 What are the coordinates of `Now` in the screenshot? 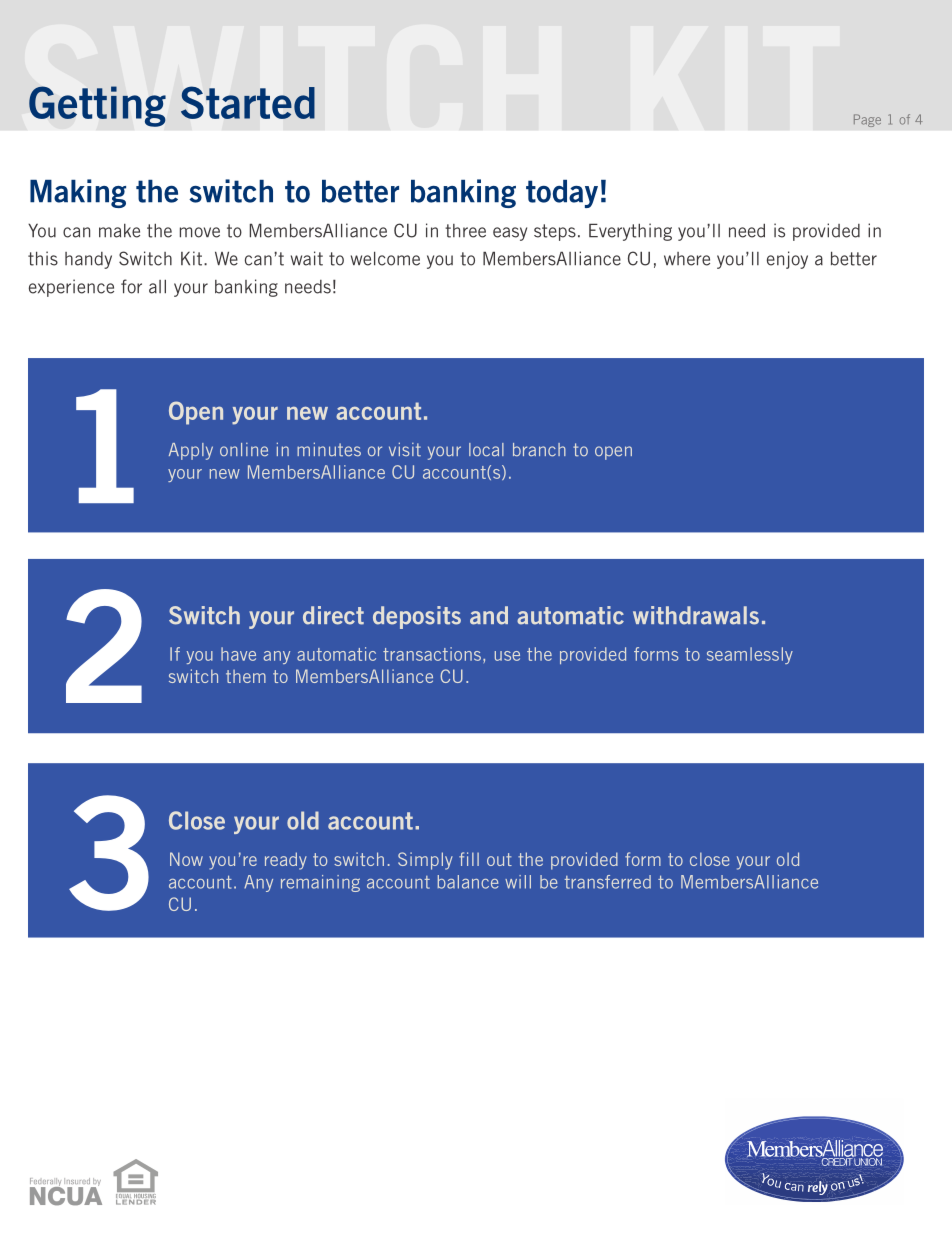 It's located at (186, 859).
